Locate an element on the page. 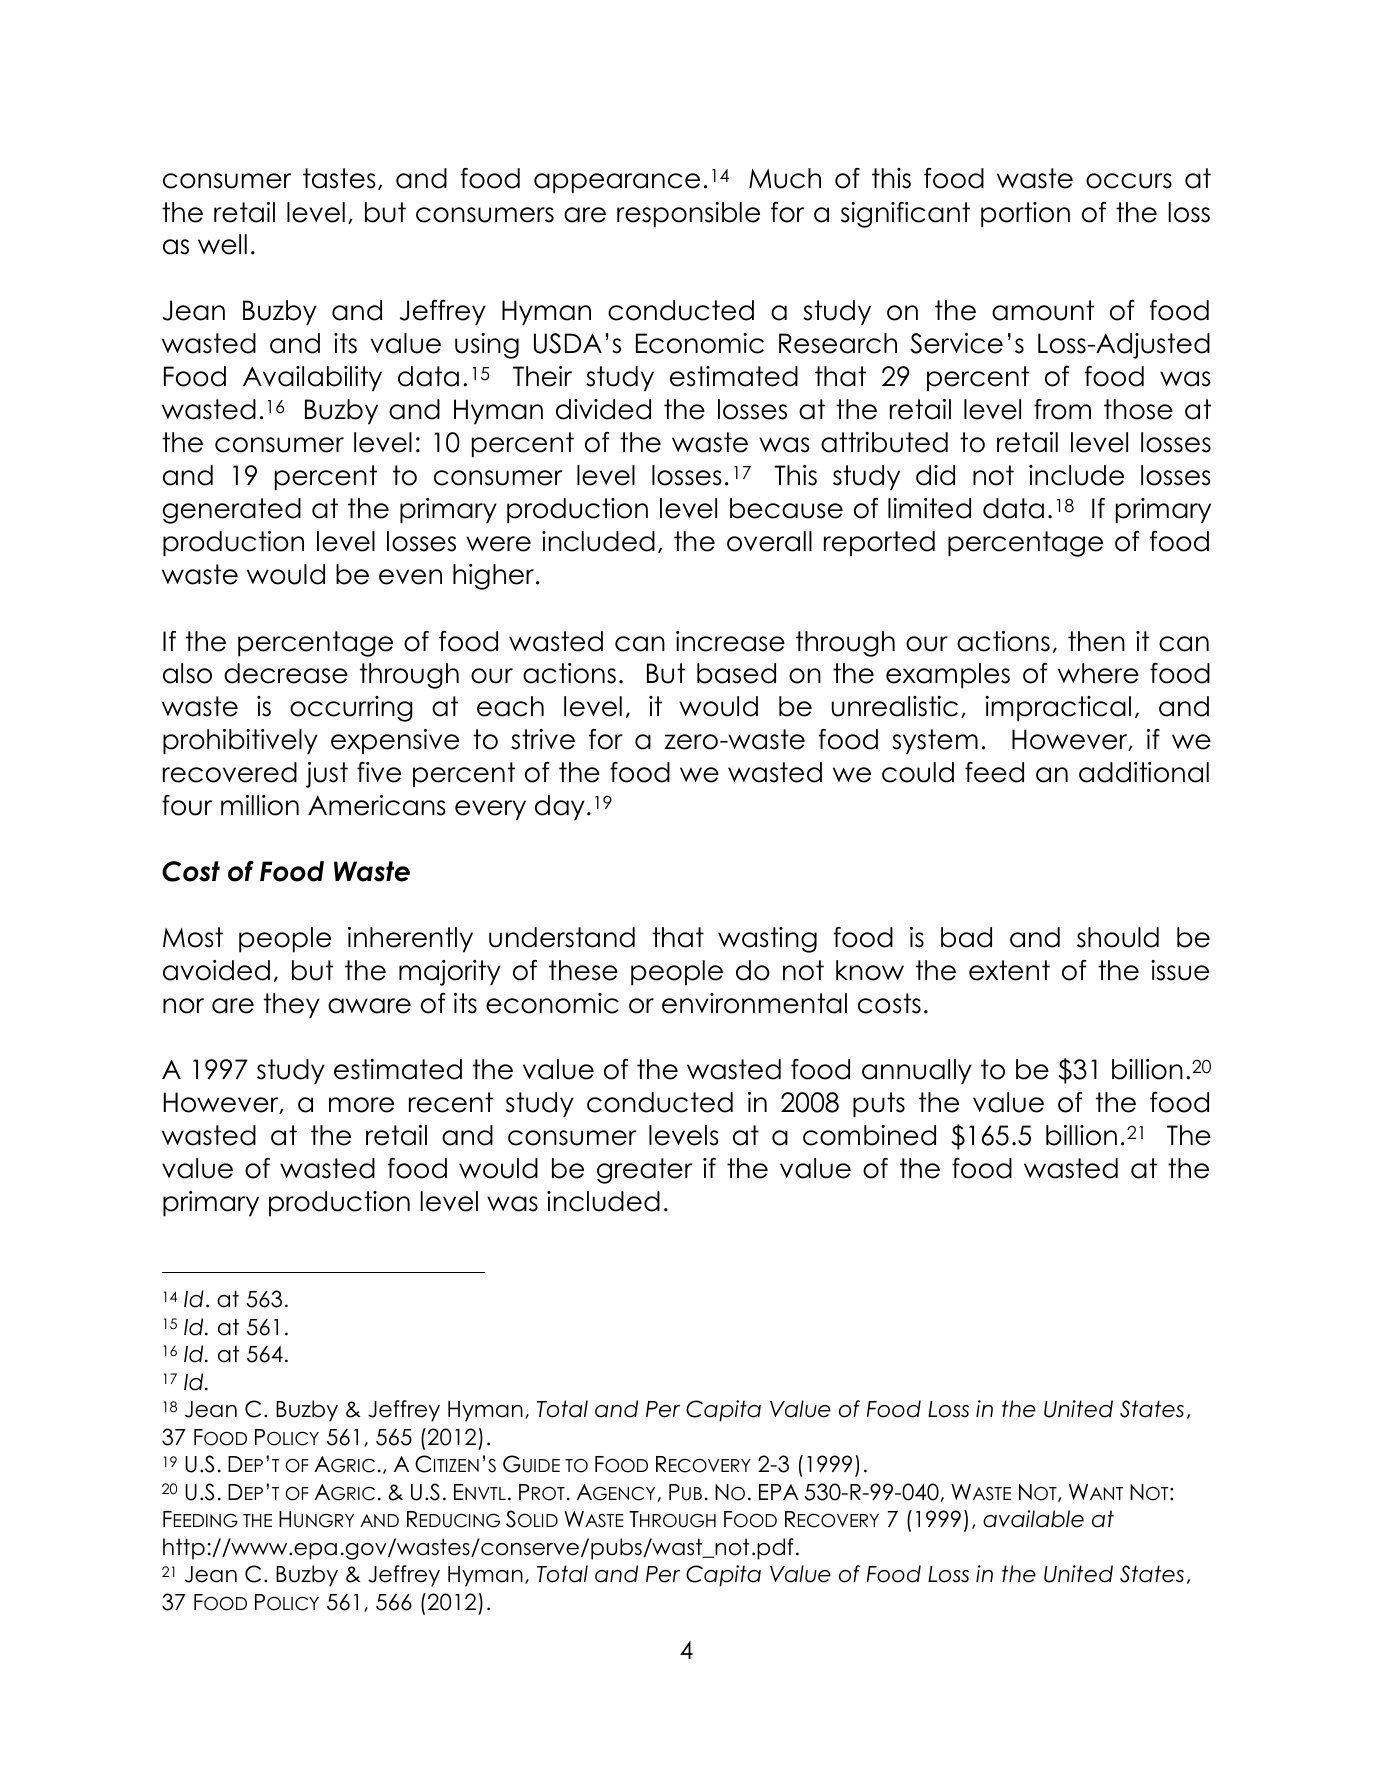 This document has height=1776, width=1373. million is located at coordinates (260, 805).
